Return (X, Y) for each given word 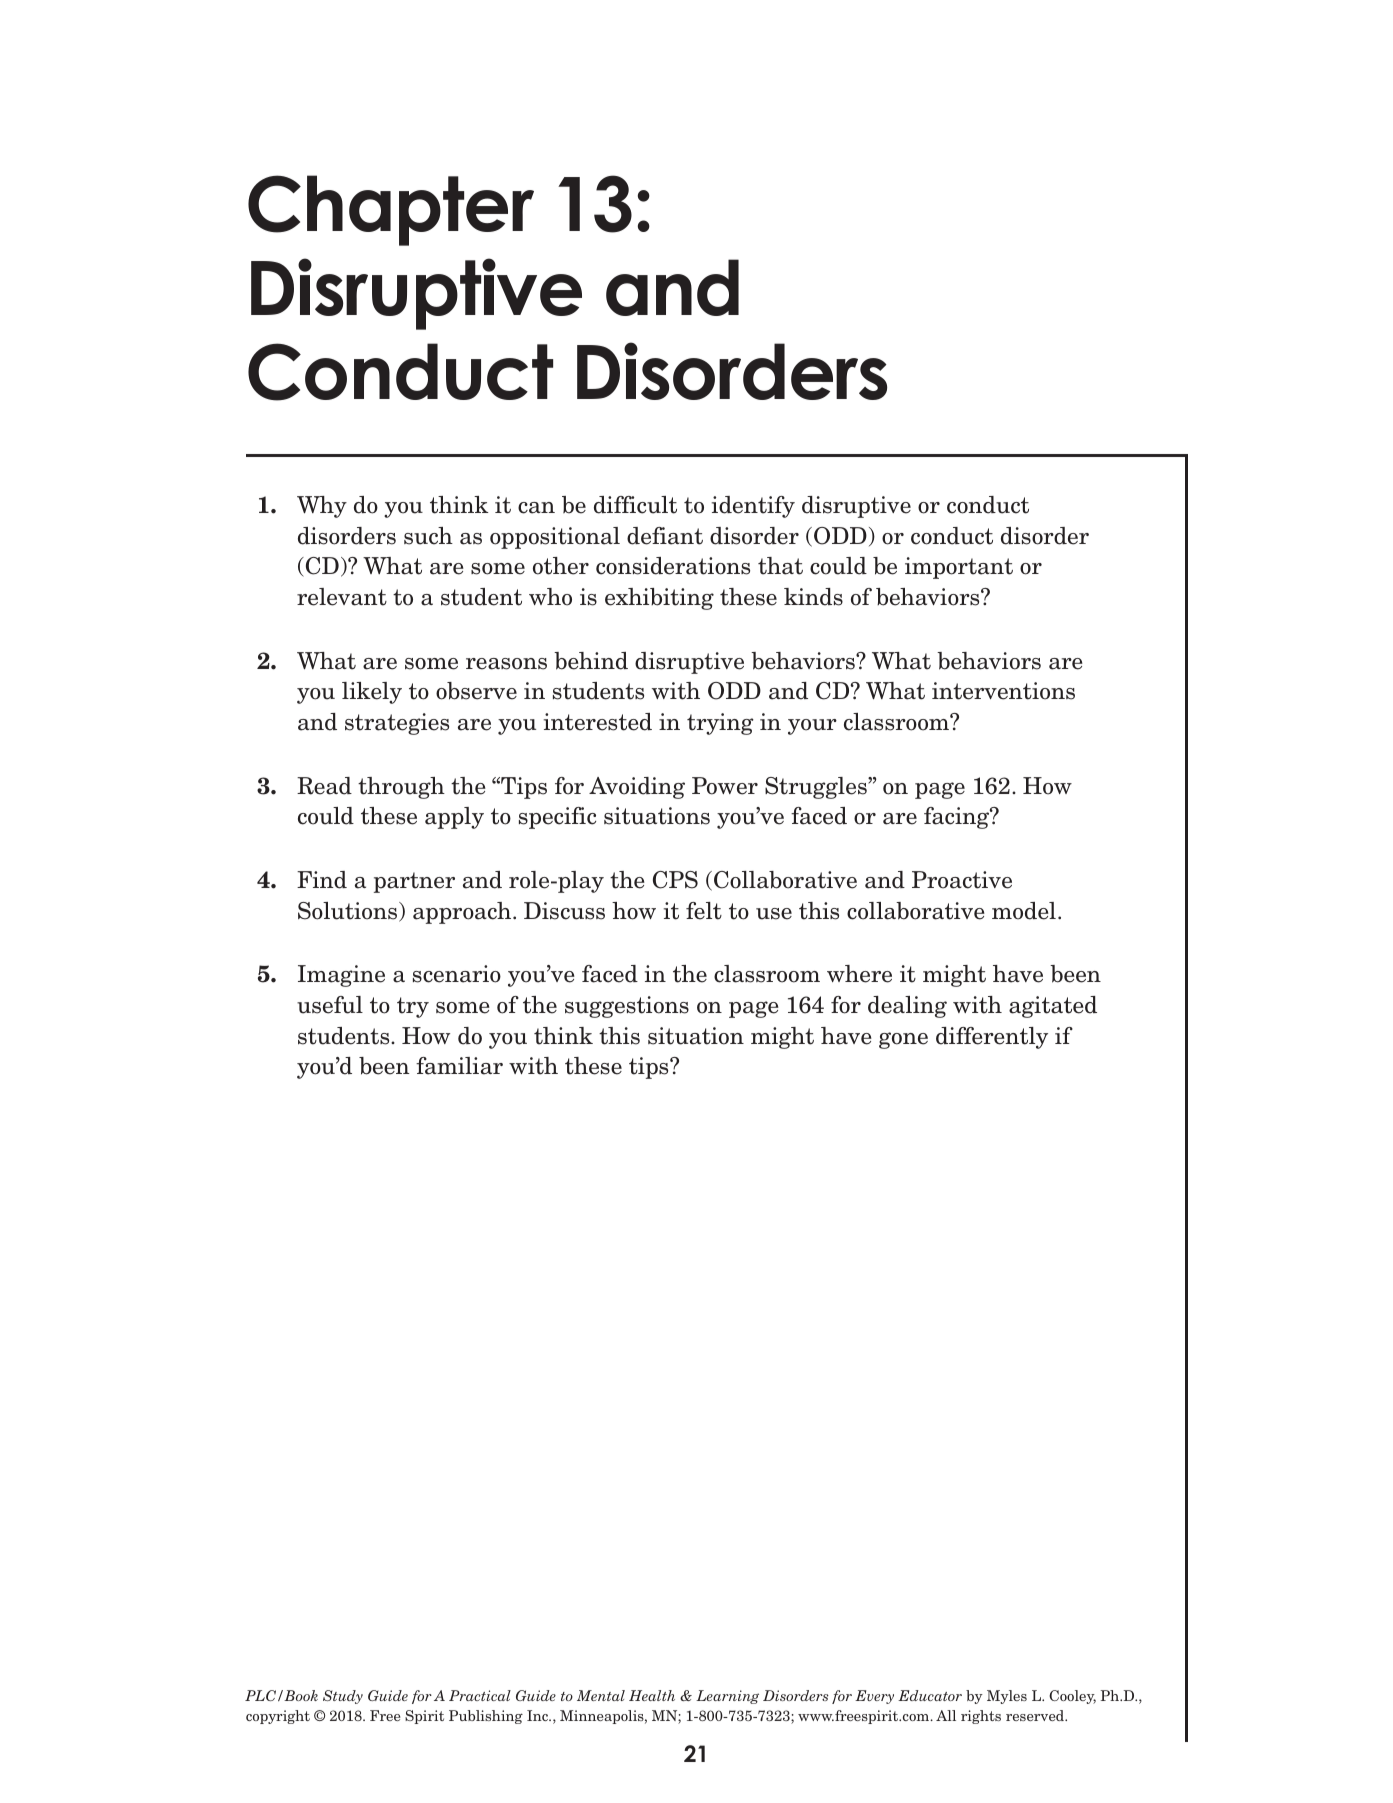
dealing (907, 1007)
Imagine (341, 976)
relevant (342, 597)
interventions (1003, 691)
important (959, 568)
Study (343, 1697)
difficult (635, 505)
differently (992, 1038)
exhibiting (659, 599)
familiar (459, 1066)
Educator (930, 1695)
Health (652, 1695)
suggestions (627, 1007)
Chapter (391, 210)
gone (903, 1040)
